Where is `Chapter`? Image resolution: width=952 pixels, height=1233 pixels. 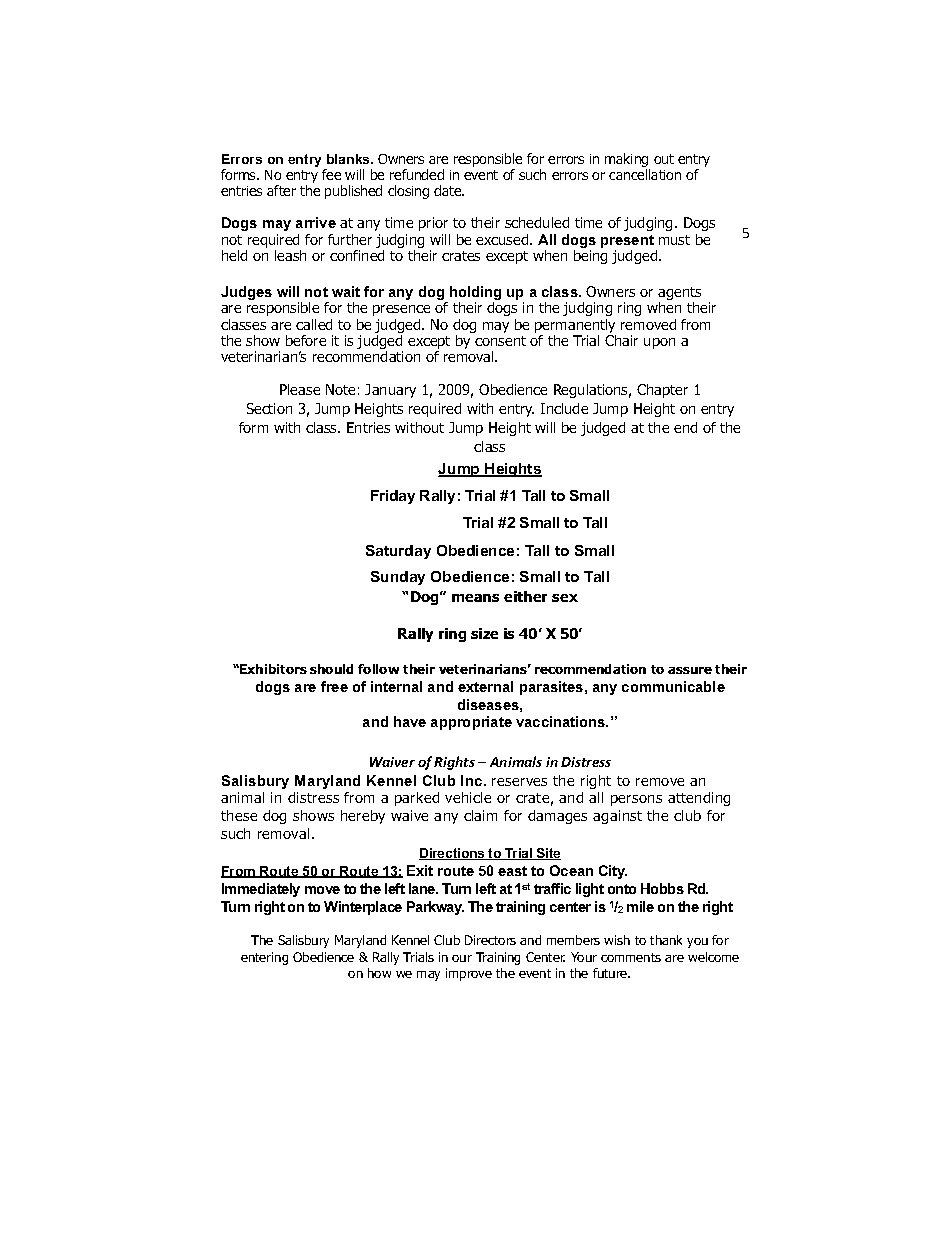
Chapter is located at coordinates (662, 391).
